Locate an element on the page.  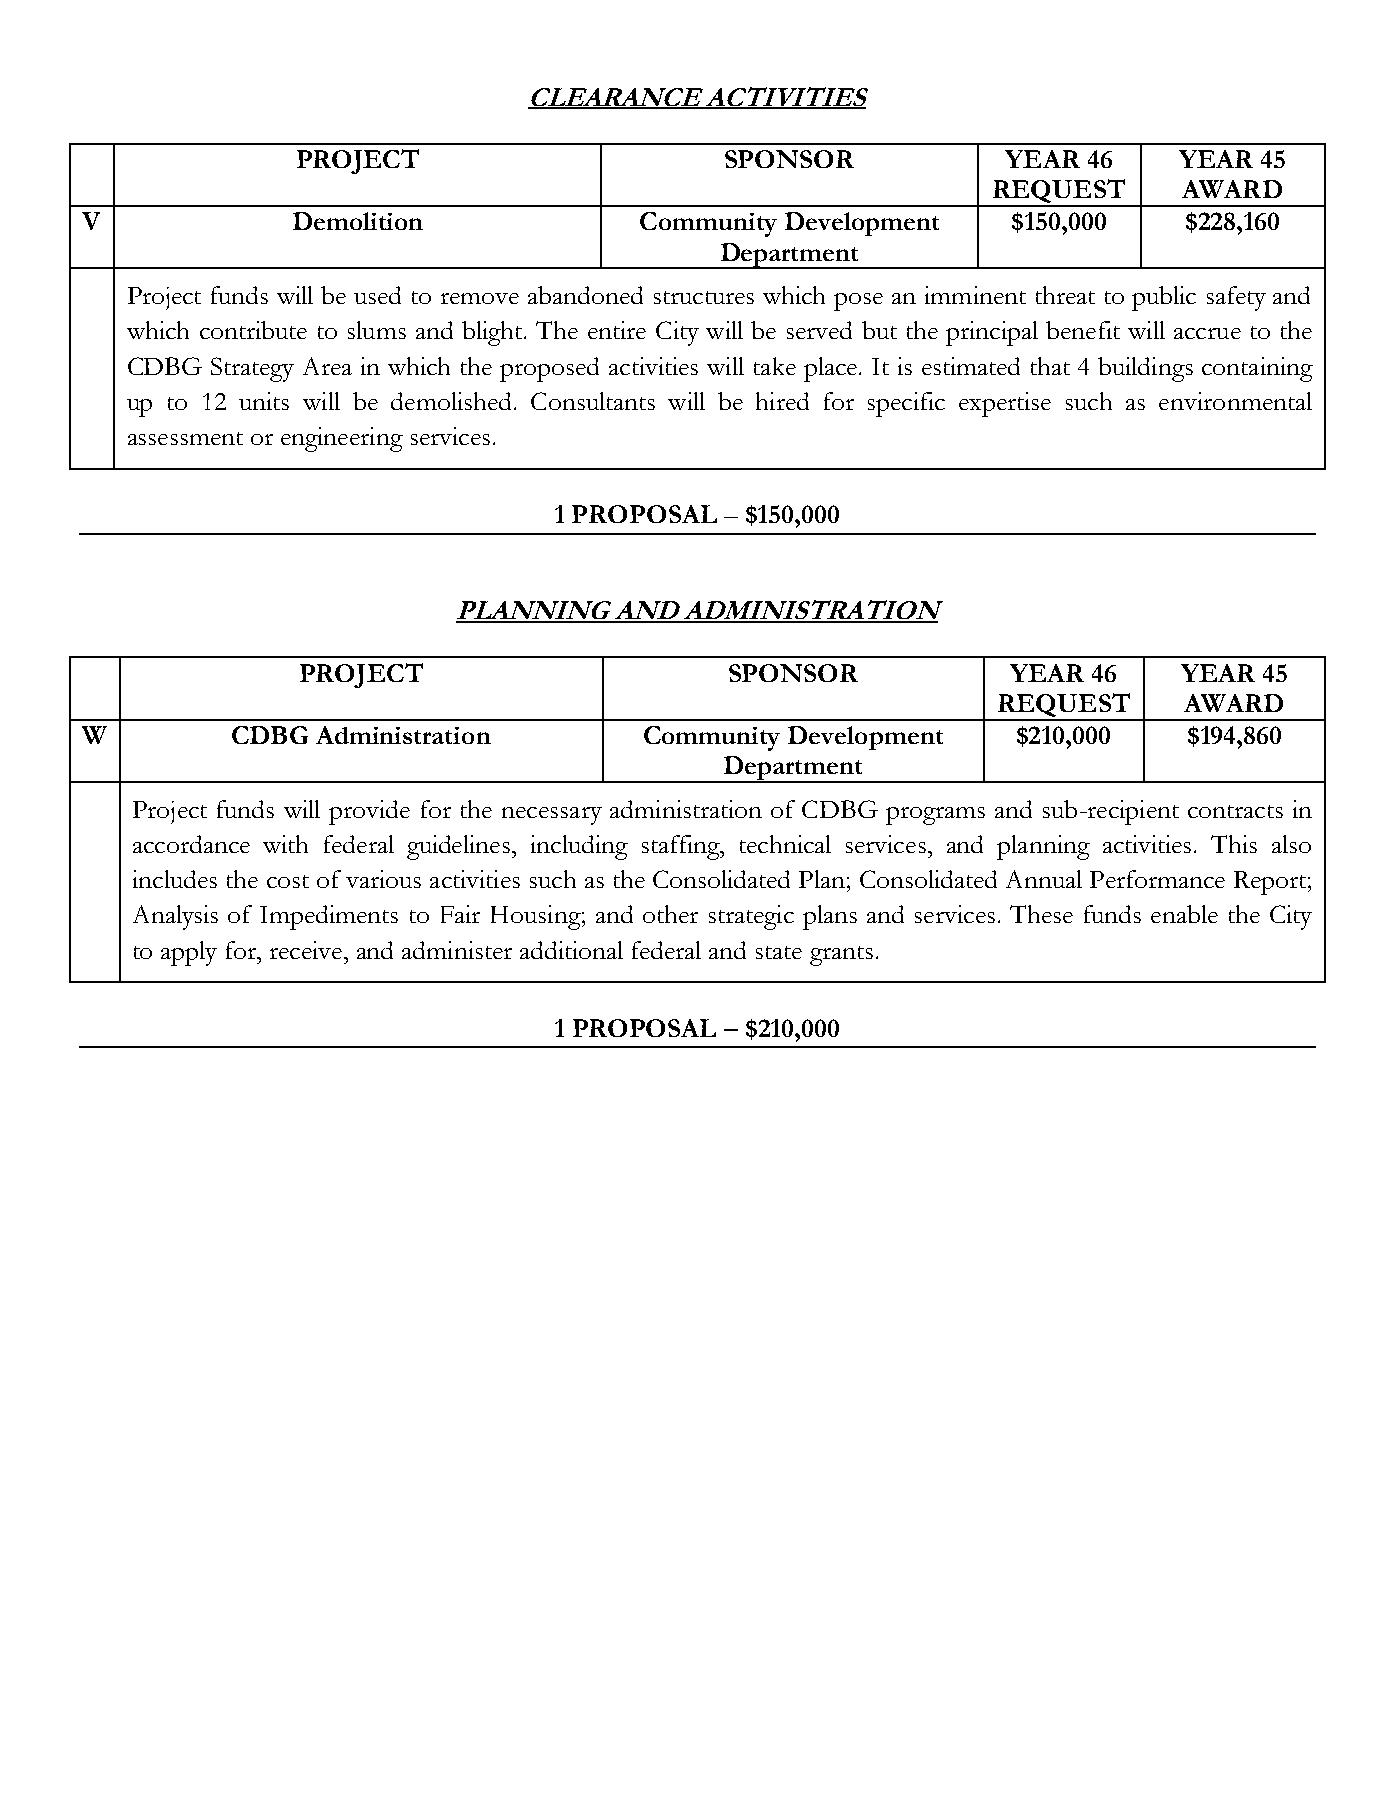
receive is located at coordinates (307, 950).
